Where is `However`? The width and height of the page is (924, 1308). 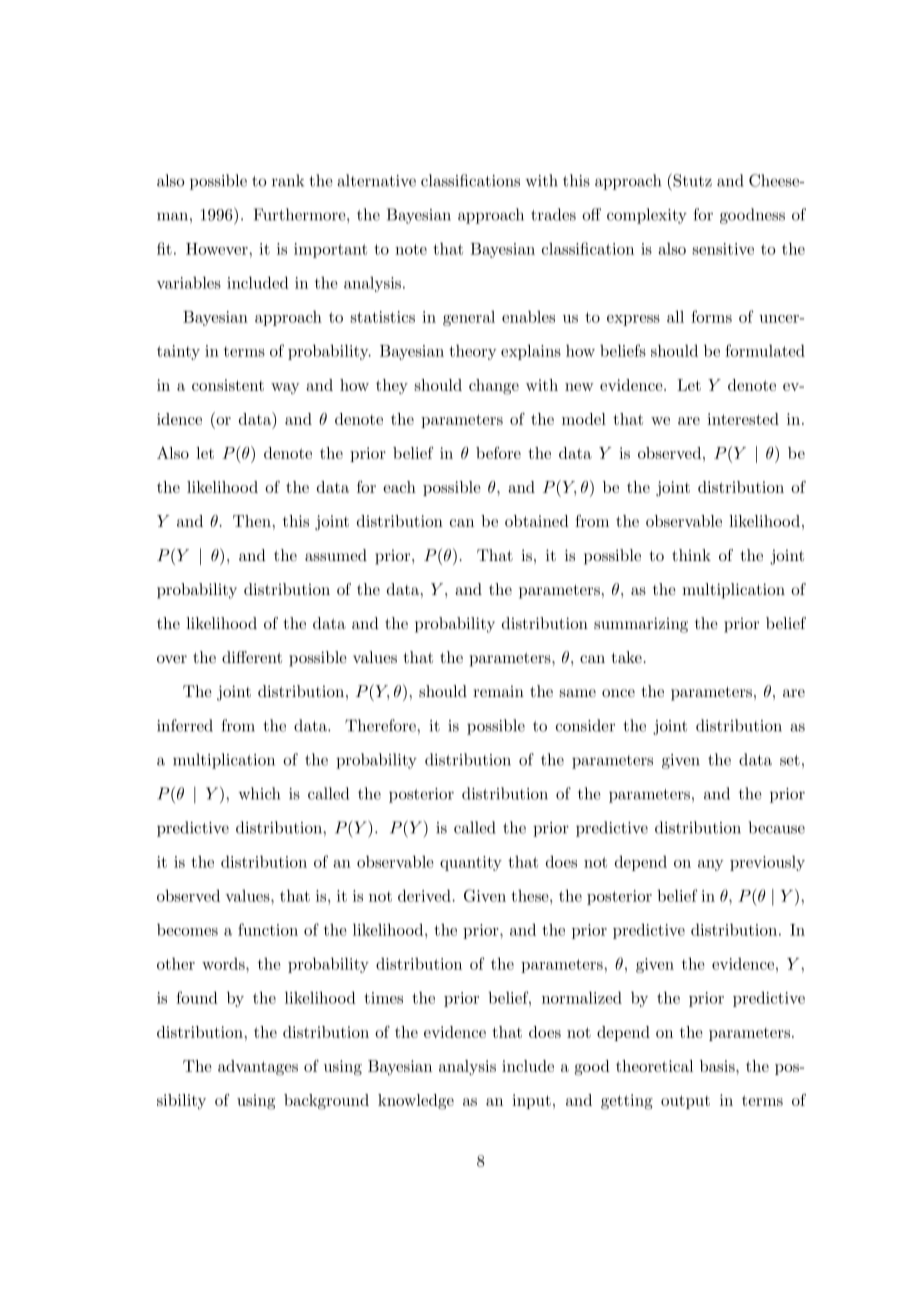
However is located at coordinates (218, 249).
